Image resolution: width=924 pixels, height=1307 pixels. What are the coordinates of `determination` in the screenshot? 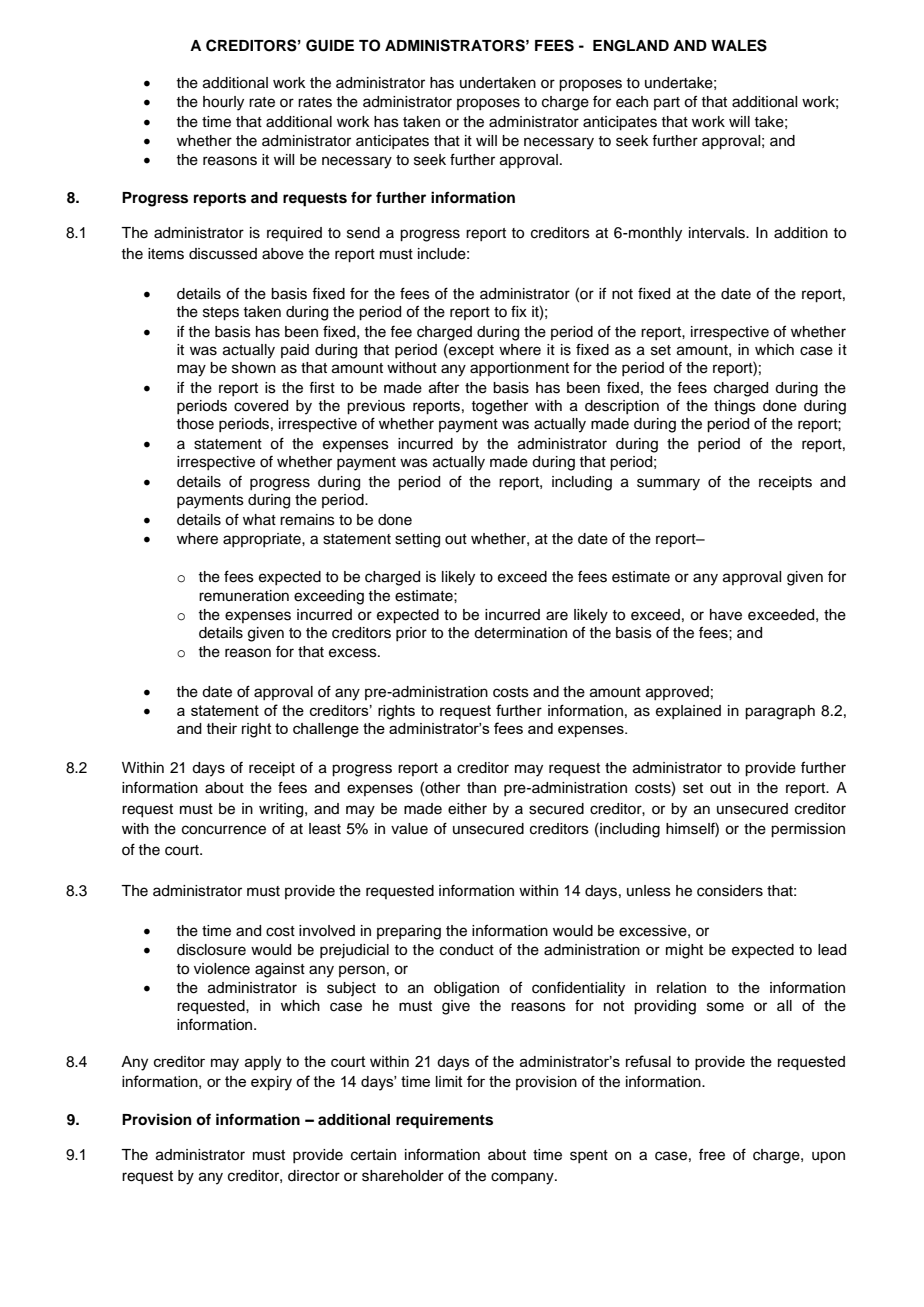 It's located at (520, 633).
